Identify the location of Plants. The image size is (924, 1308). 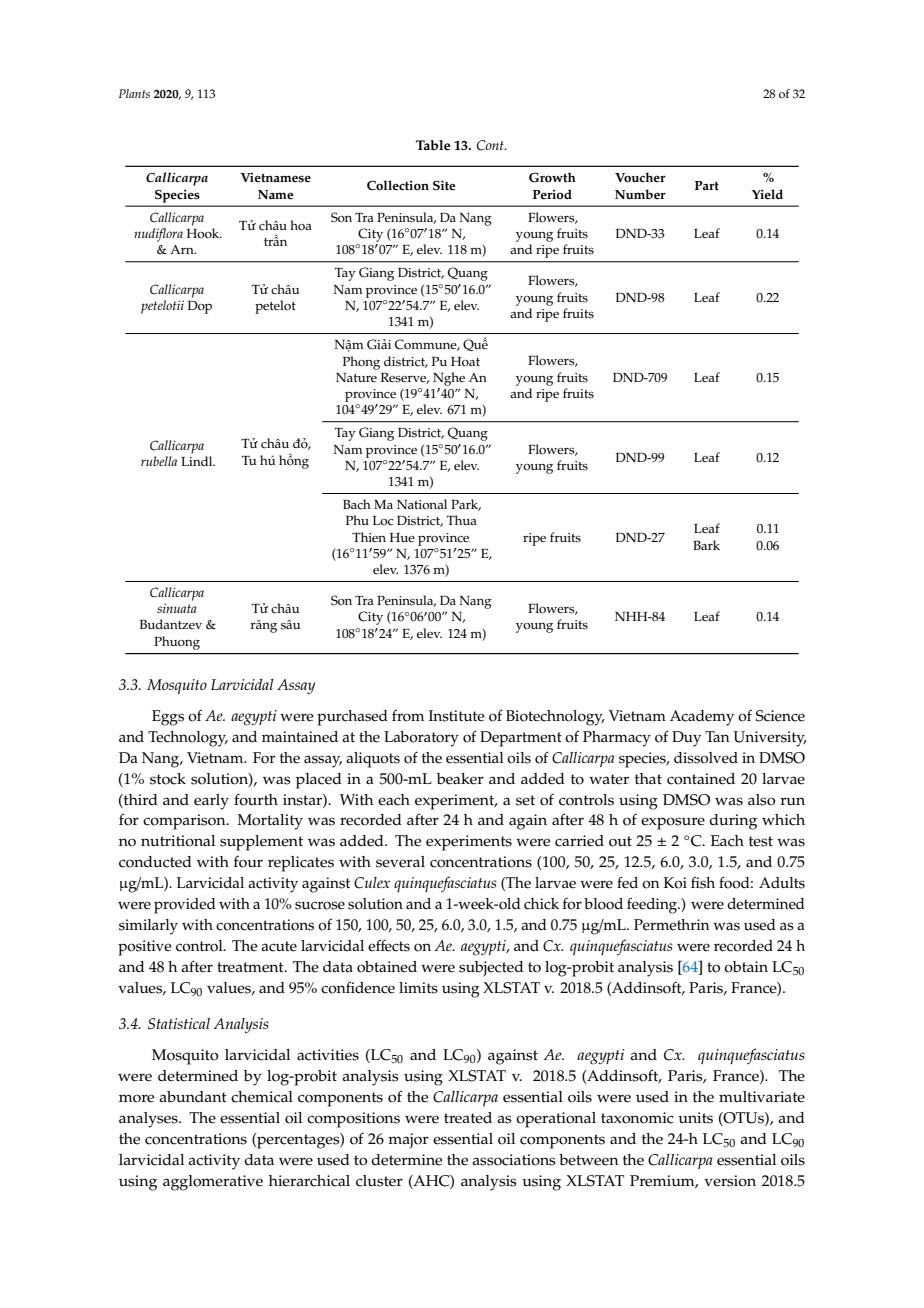
(134, 93).
